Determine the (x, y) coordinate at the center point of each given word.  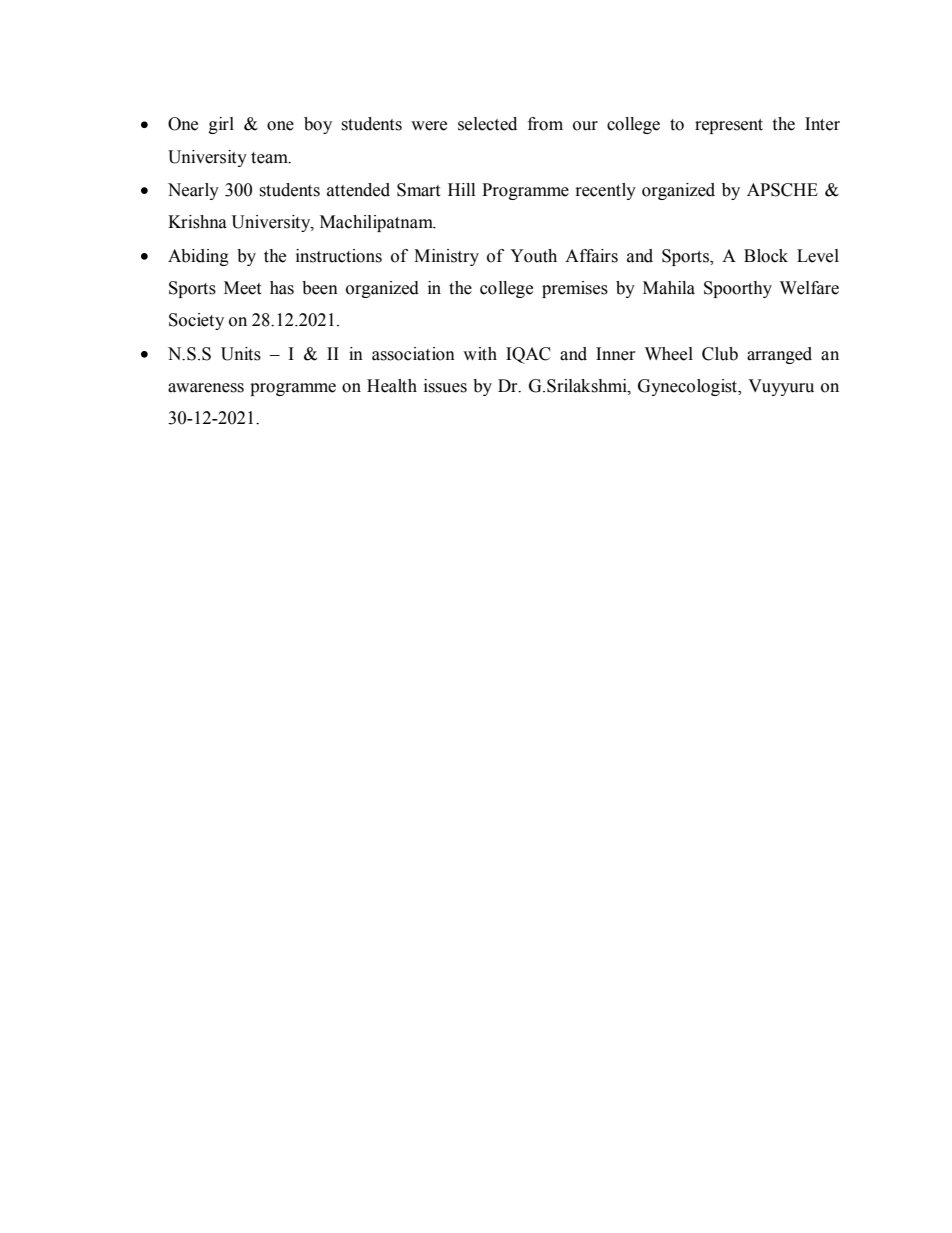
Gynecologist (689, 387)
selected (487, 124)
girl (221, 125)
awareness (206, 388)
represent (729, 126)
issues (445, 386)
